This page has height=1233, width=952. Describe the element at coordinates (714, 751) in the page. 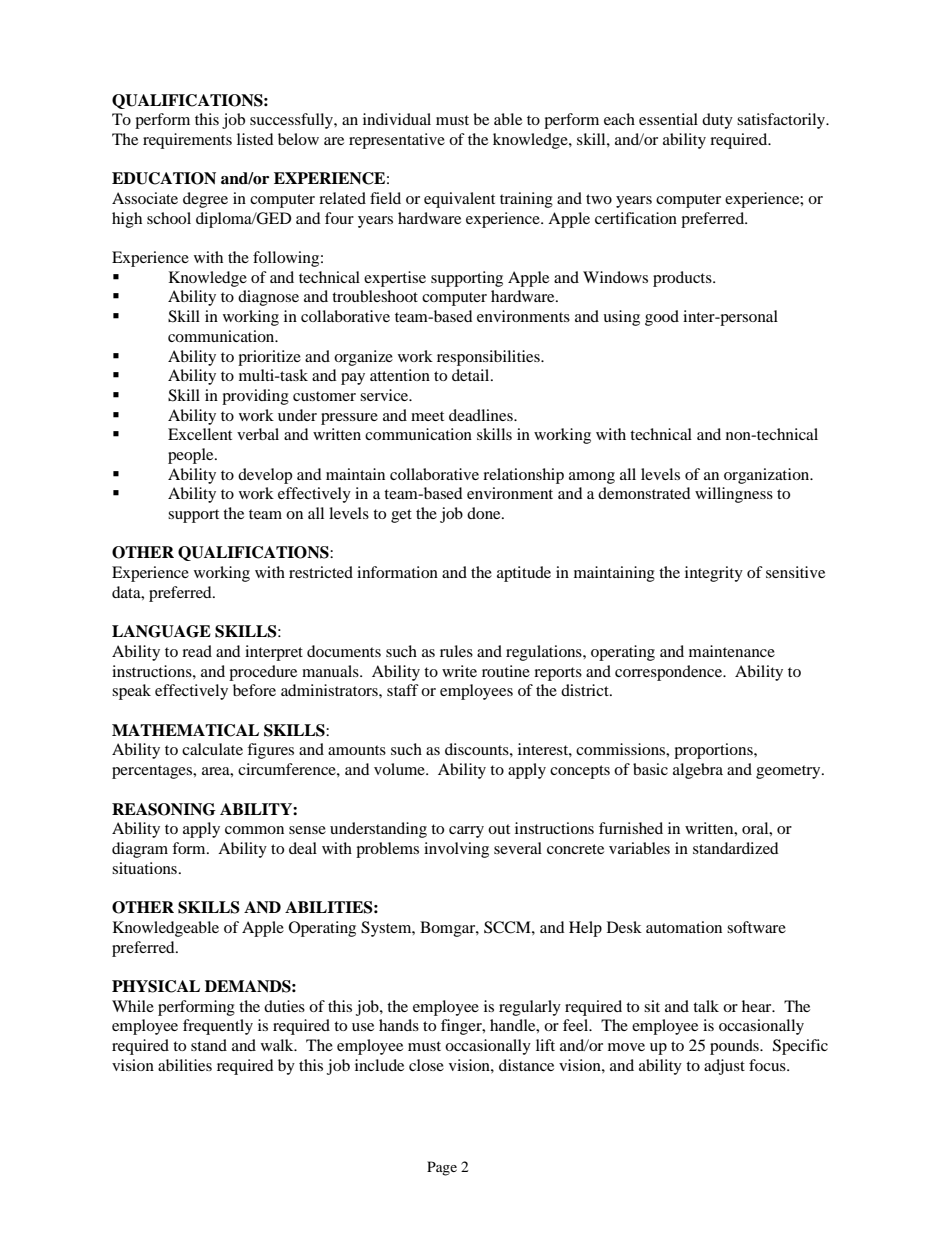

I see `proportions` at that location.
